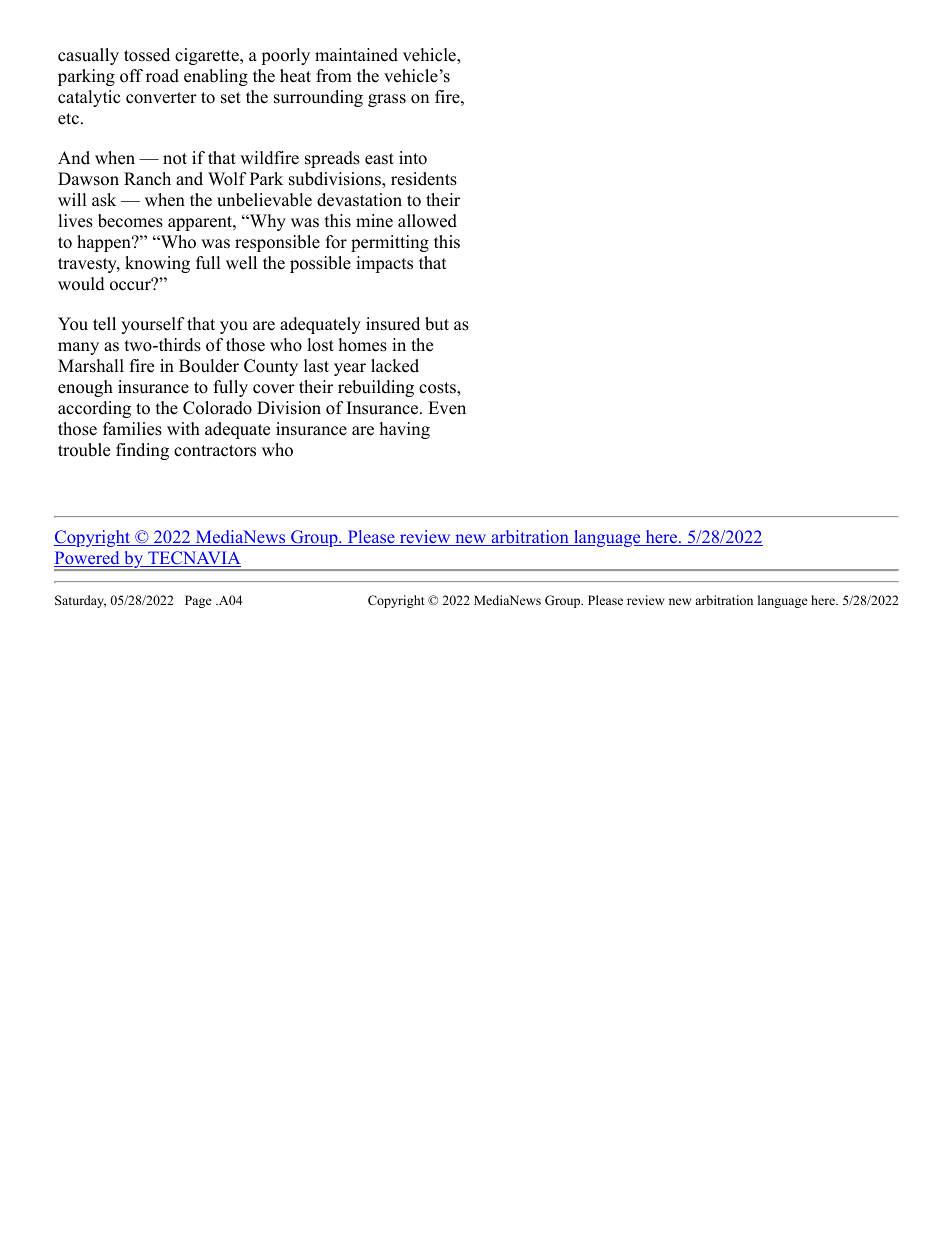 This screenshot has height=1233, width=952. Describe the element at coordinates (104, 324) in the screenshot. I see `tell` at that location.
